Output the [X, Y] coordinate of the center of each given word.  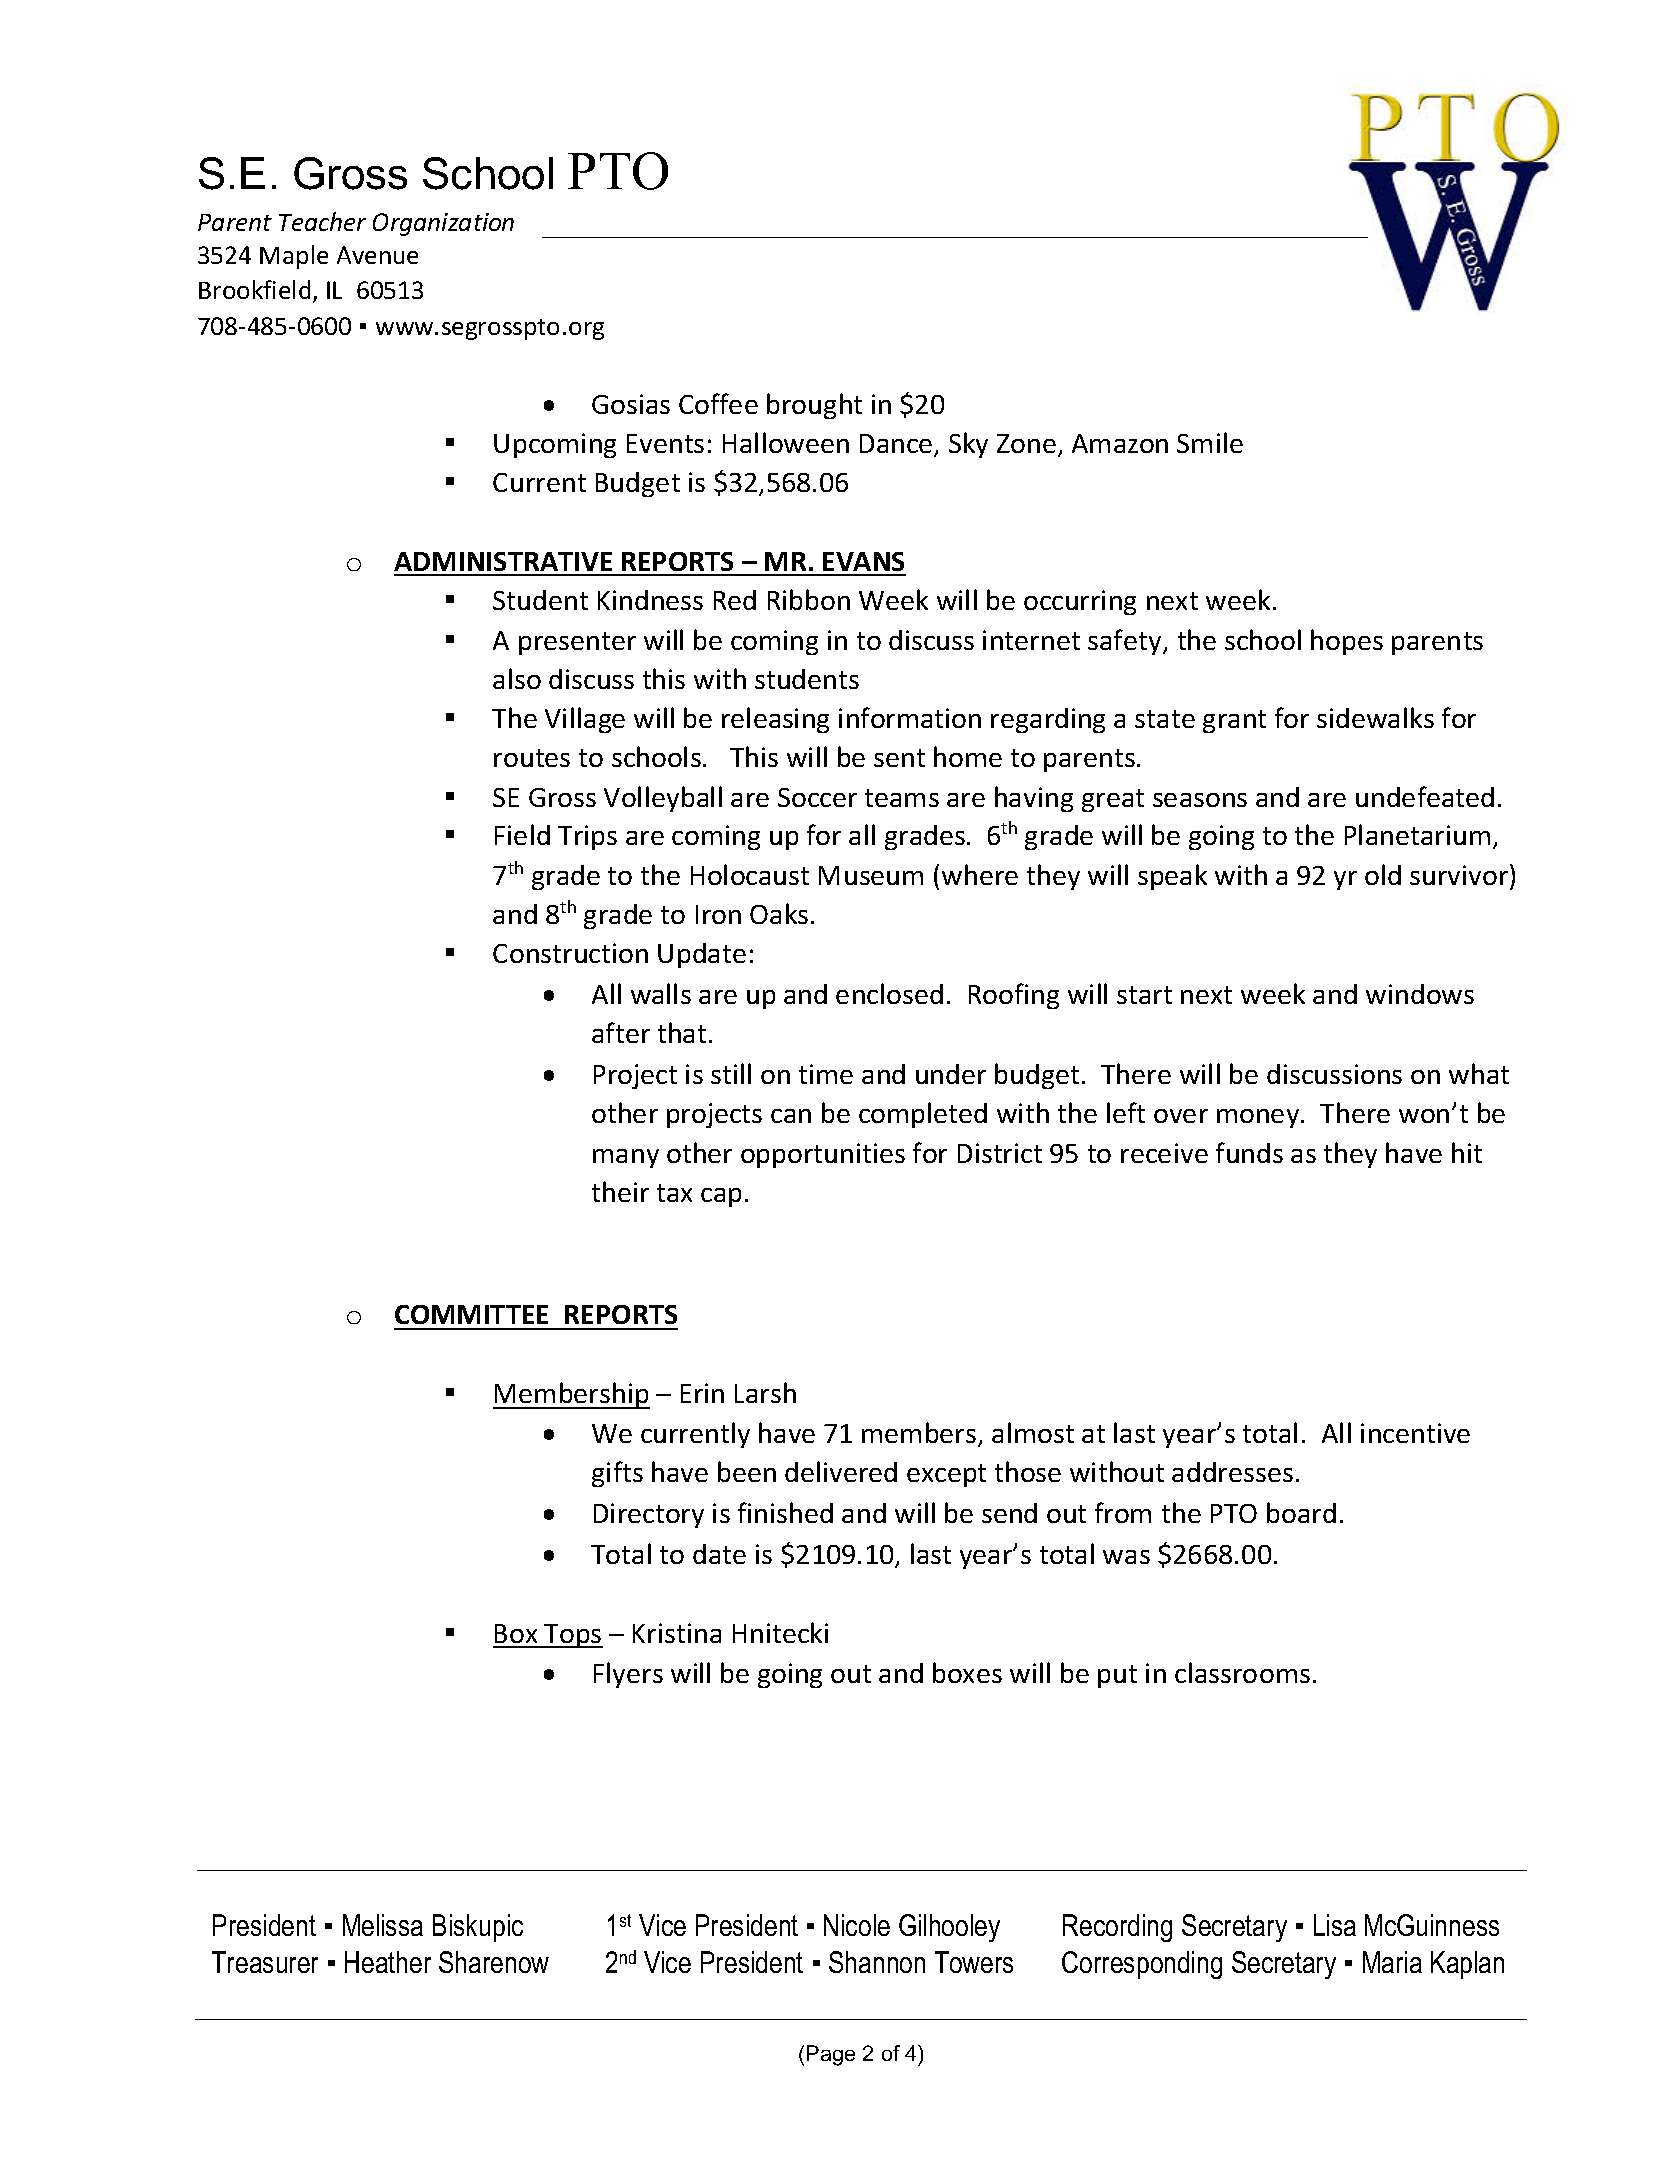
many [626, 1158]
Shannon [877, 1962]
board [1301, 1512]
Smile [1210, 442]
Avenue [377, 255]
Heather [388, 1962]
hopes [1347, 642]
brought [814, 406]
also [517, 678]
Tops [573, 1636]
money [1259, 1118]
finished [785, 1512]
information [910, 717]
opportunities [823, 1155]
